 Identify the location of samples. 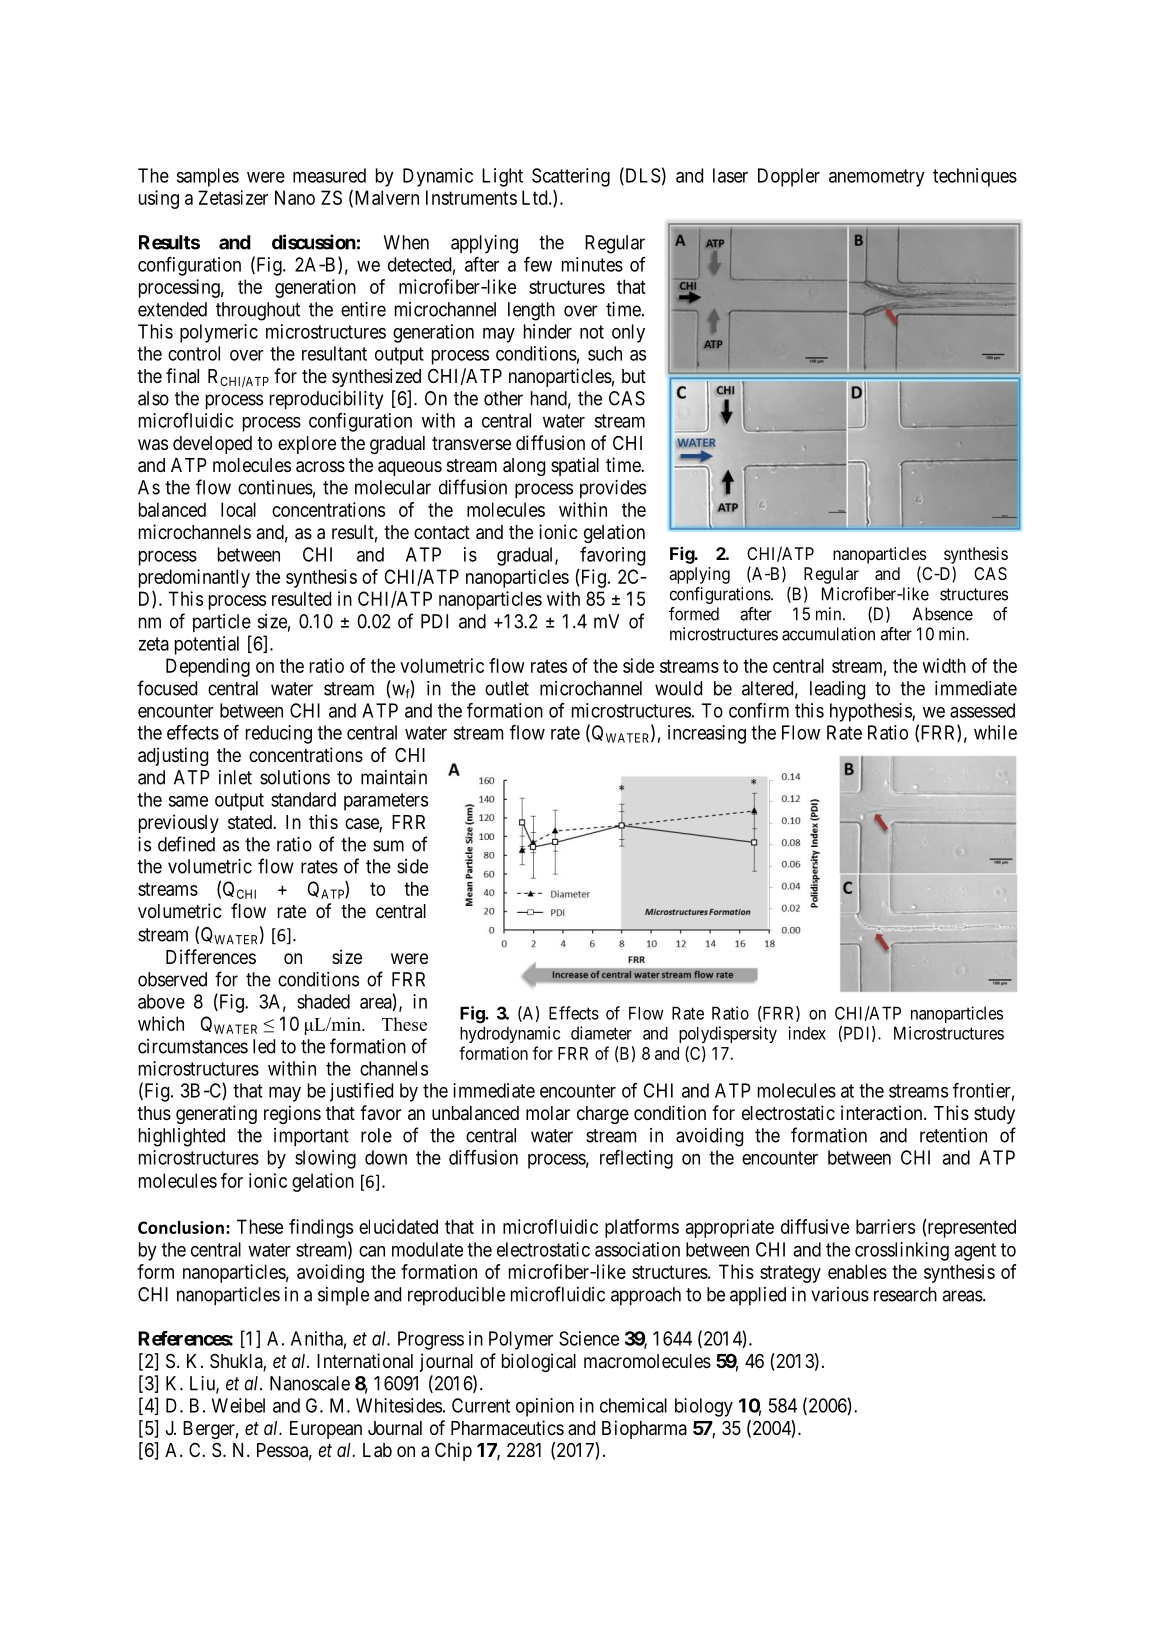
(208, 177).
